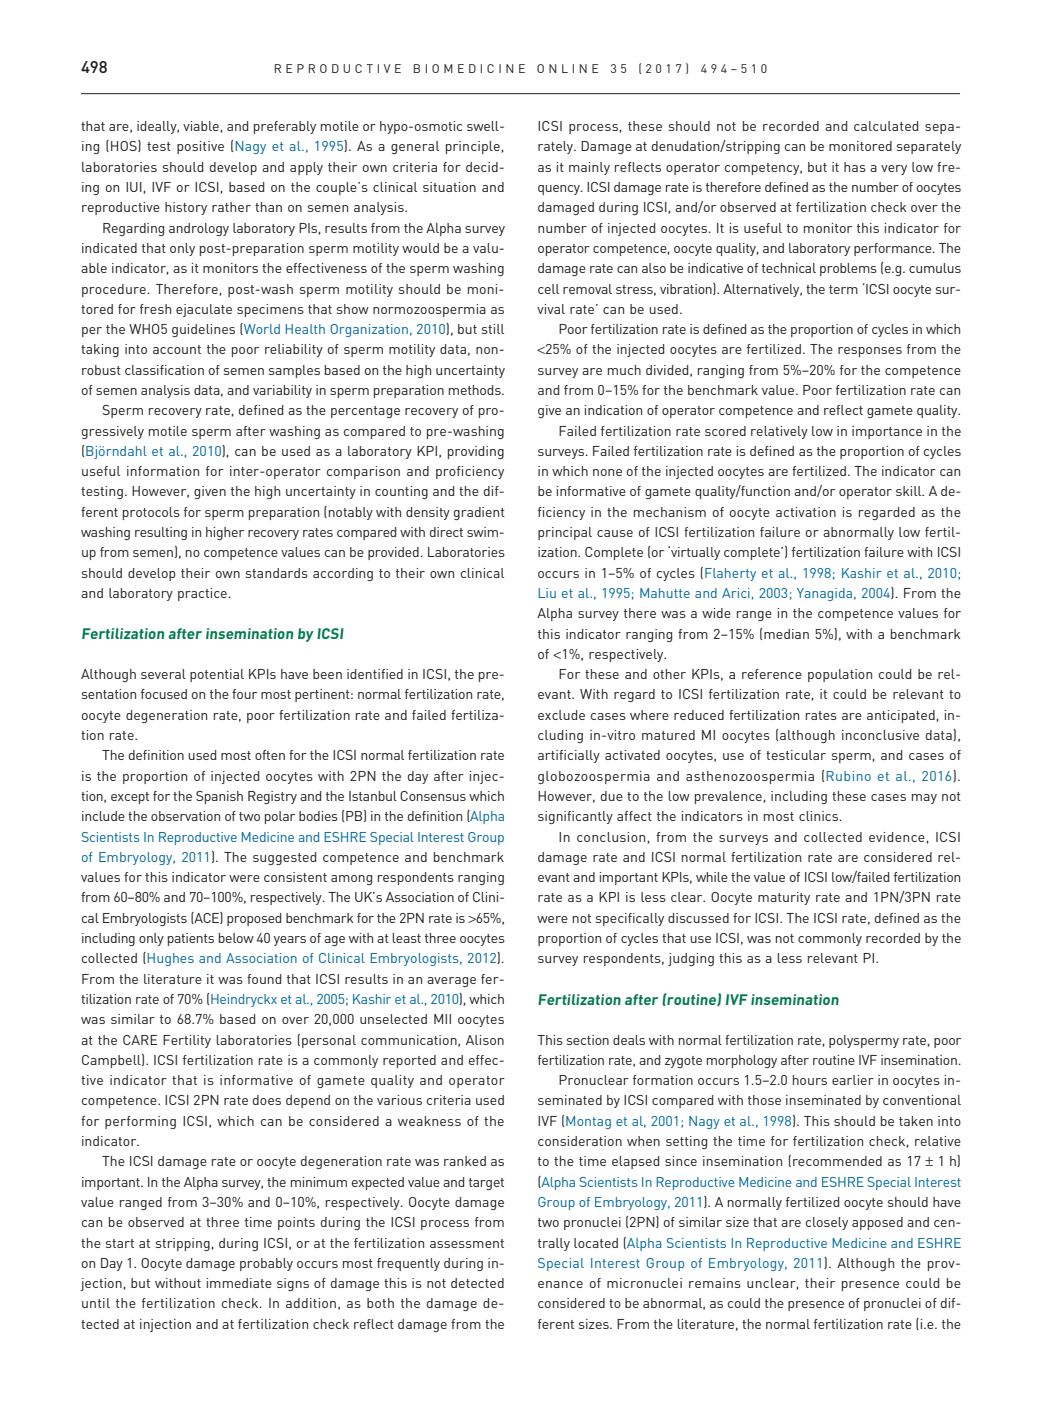 The height and width of the screenshot is (1404, 1053). I want to click on potential, so click(217, 675).
